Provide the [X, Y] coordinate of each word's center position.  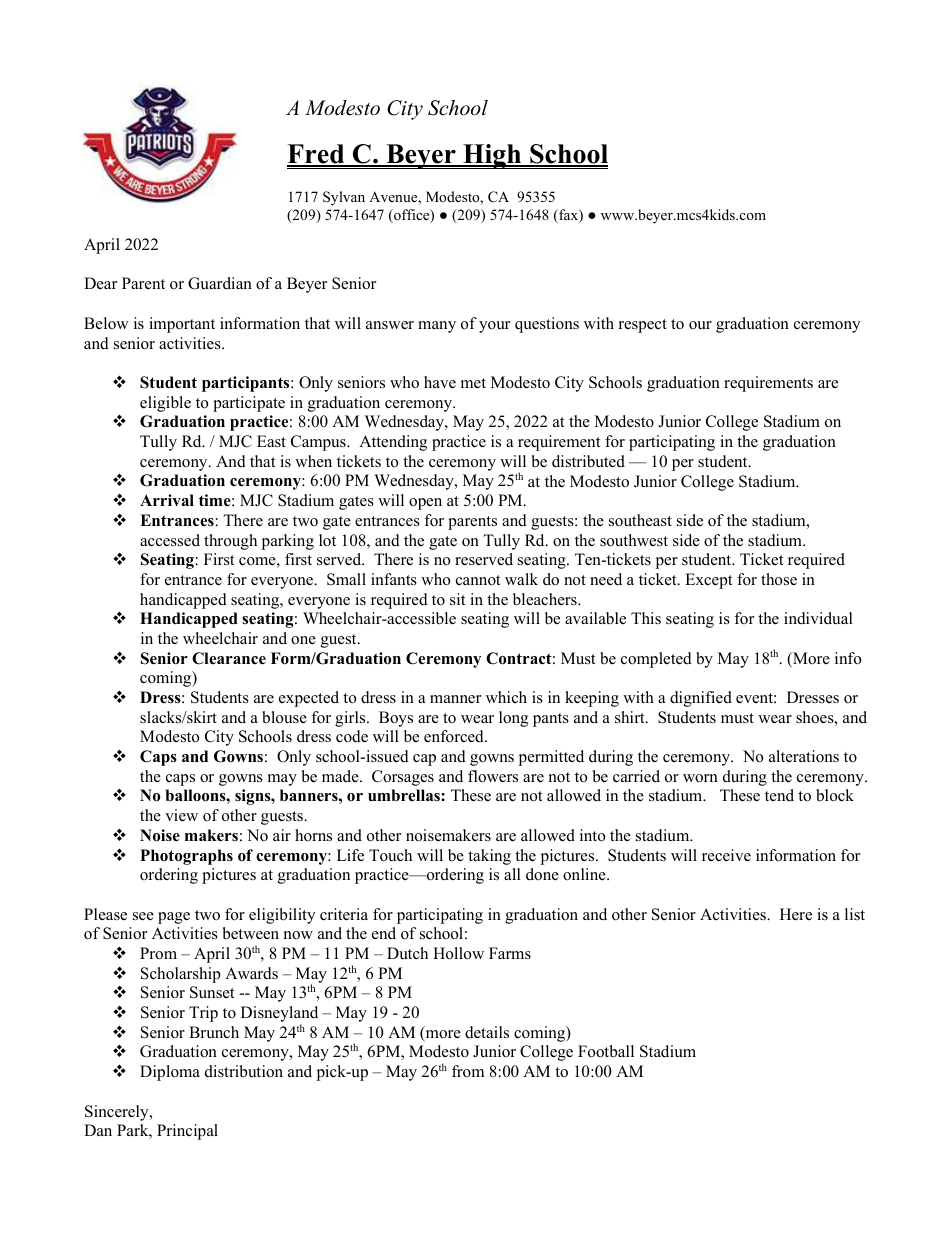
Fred [317, 155]
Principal [187, 1132]
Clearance [229, 658]
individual [818, 618]
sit [457, 599]
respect [643, 326]
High [492, 156]
